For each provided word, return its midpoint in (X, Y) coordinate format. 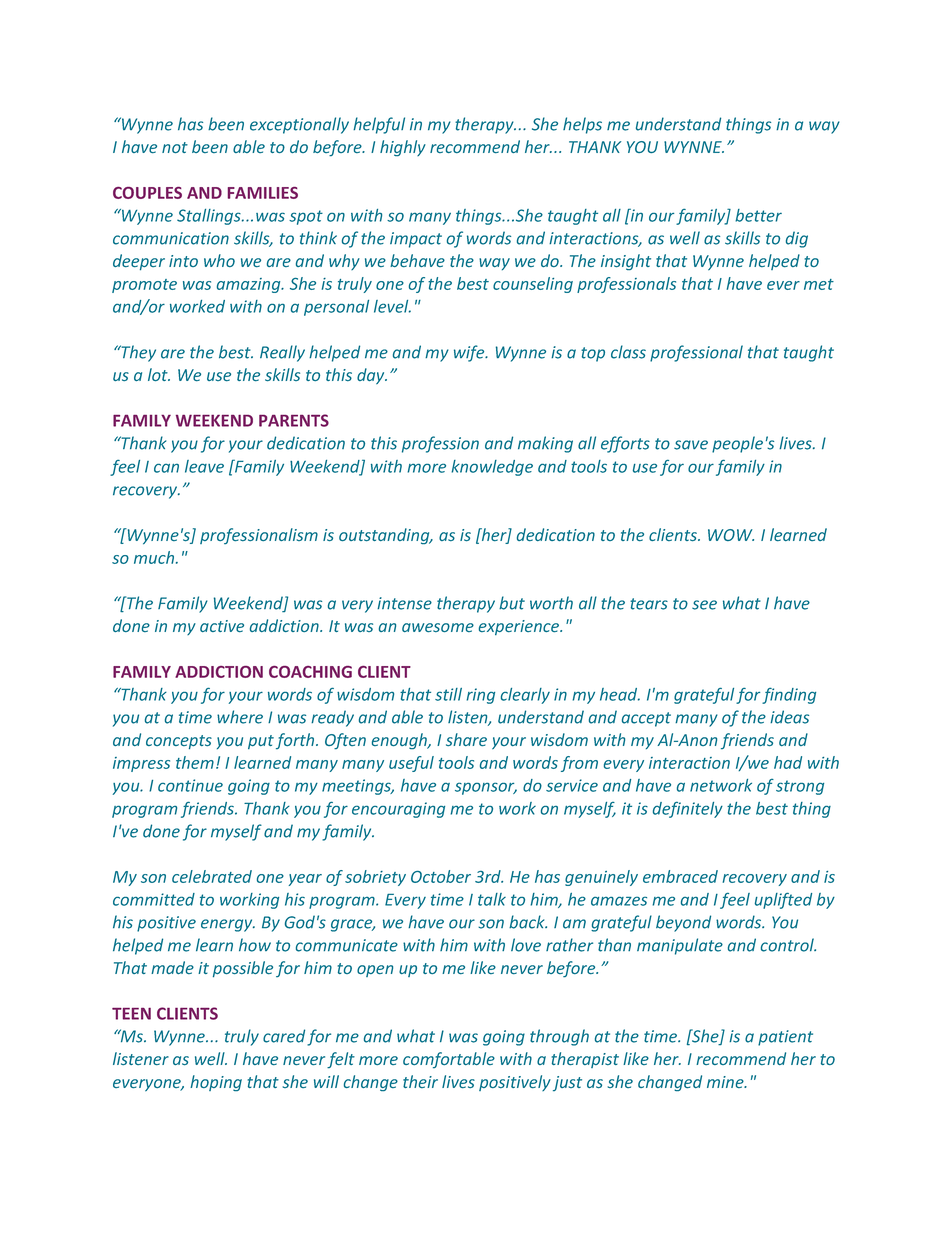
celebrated (212, 876)
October (441, 876)
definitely (688, 810)
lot (159, 374)
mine (726, 1082)
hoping (216, 1083)
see (704, 605)
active (222, 626)
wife (470, 353)
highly (403, 148)
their (420, 1081)
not (175, 147)
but (512, 603)
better (758, 215)
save (691, 445)
